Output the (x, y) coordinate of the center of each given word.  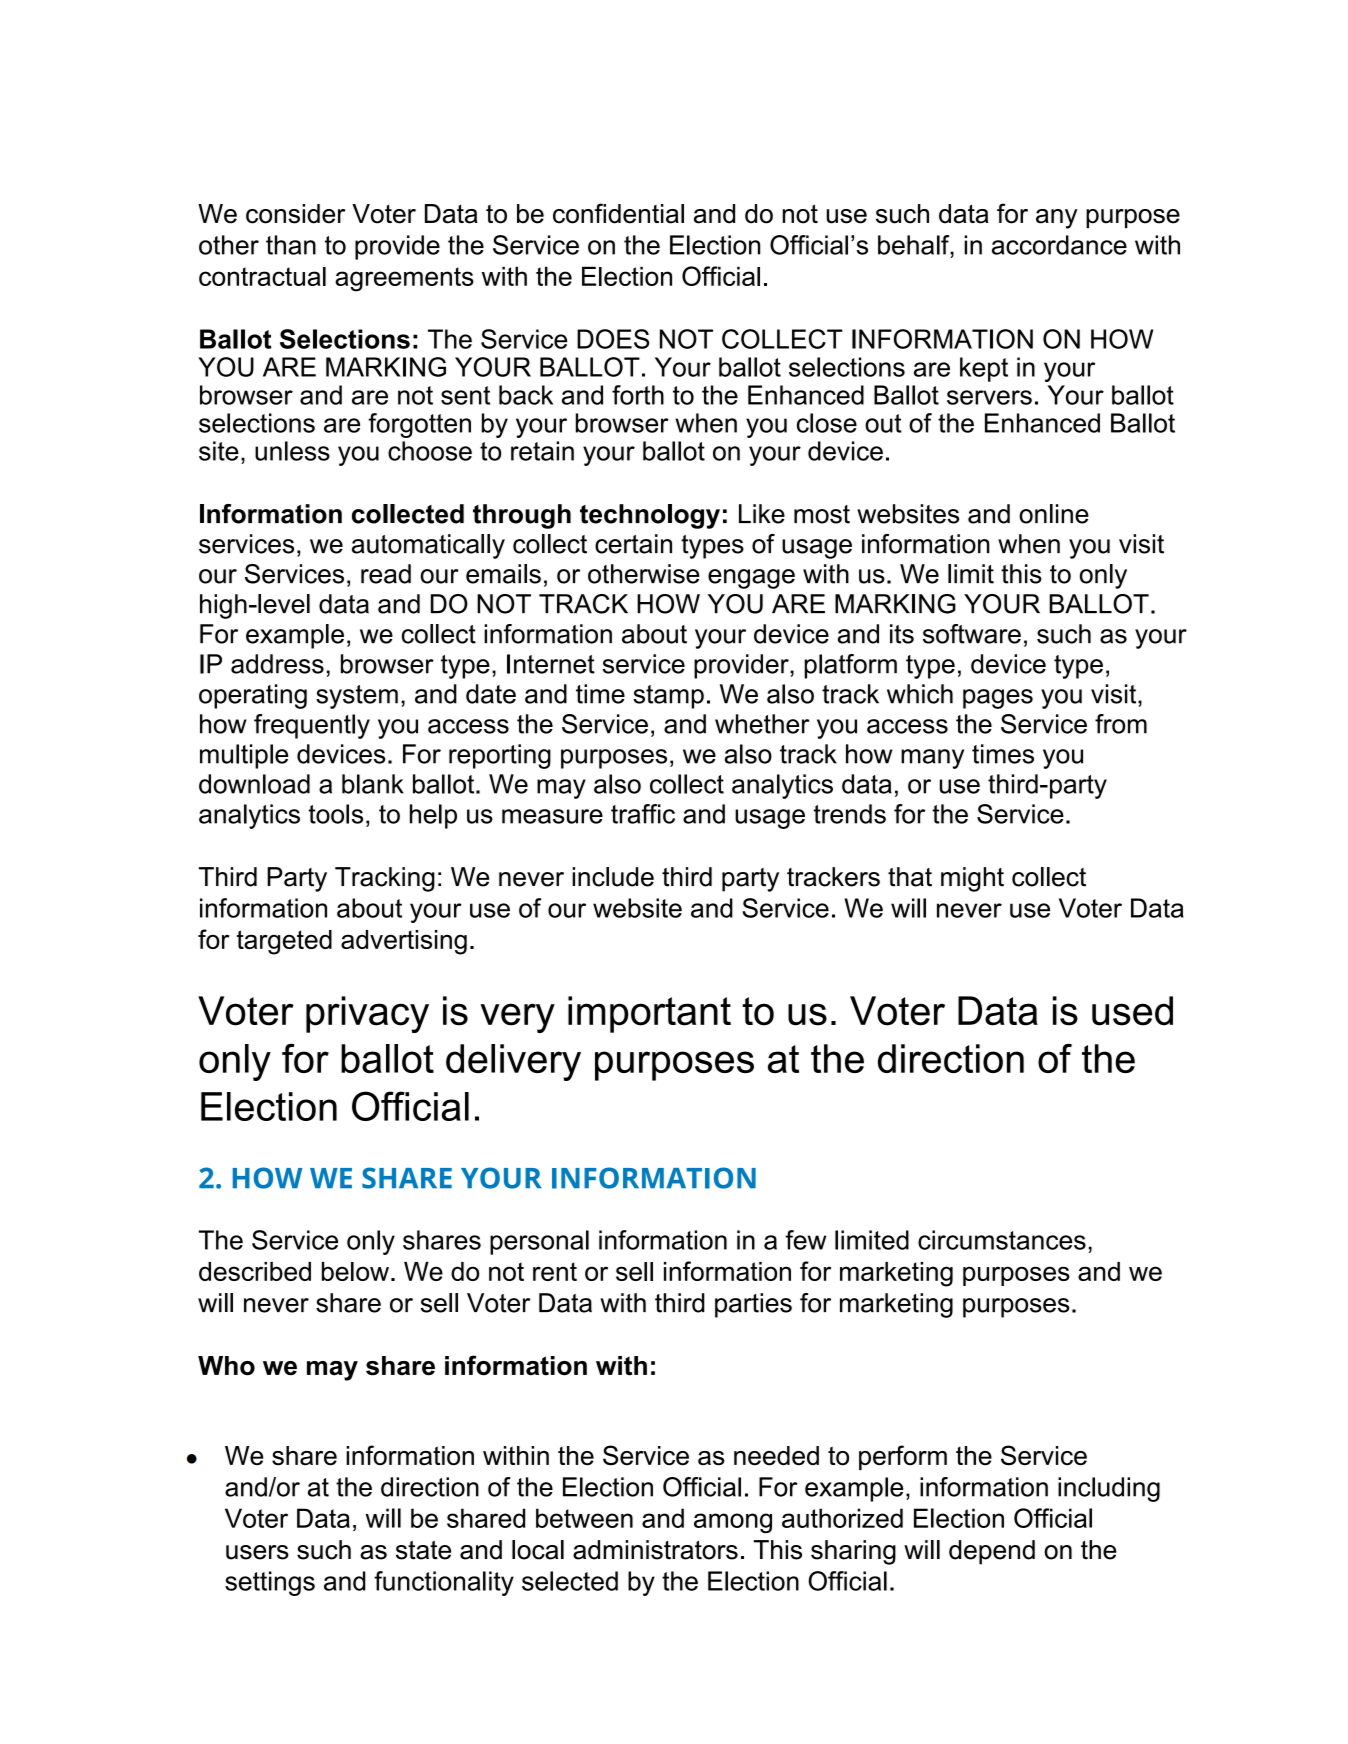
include (613, 877)
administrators (655, 1550)
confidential (618, 213)
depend (992, 1552)
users (257, 1552)
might (972, 879)
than (291, 245)
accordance (1059, 245)
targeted (284, 942)
